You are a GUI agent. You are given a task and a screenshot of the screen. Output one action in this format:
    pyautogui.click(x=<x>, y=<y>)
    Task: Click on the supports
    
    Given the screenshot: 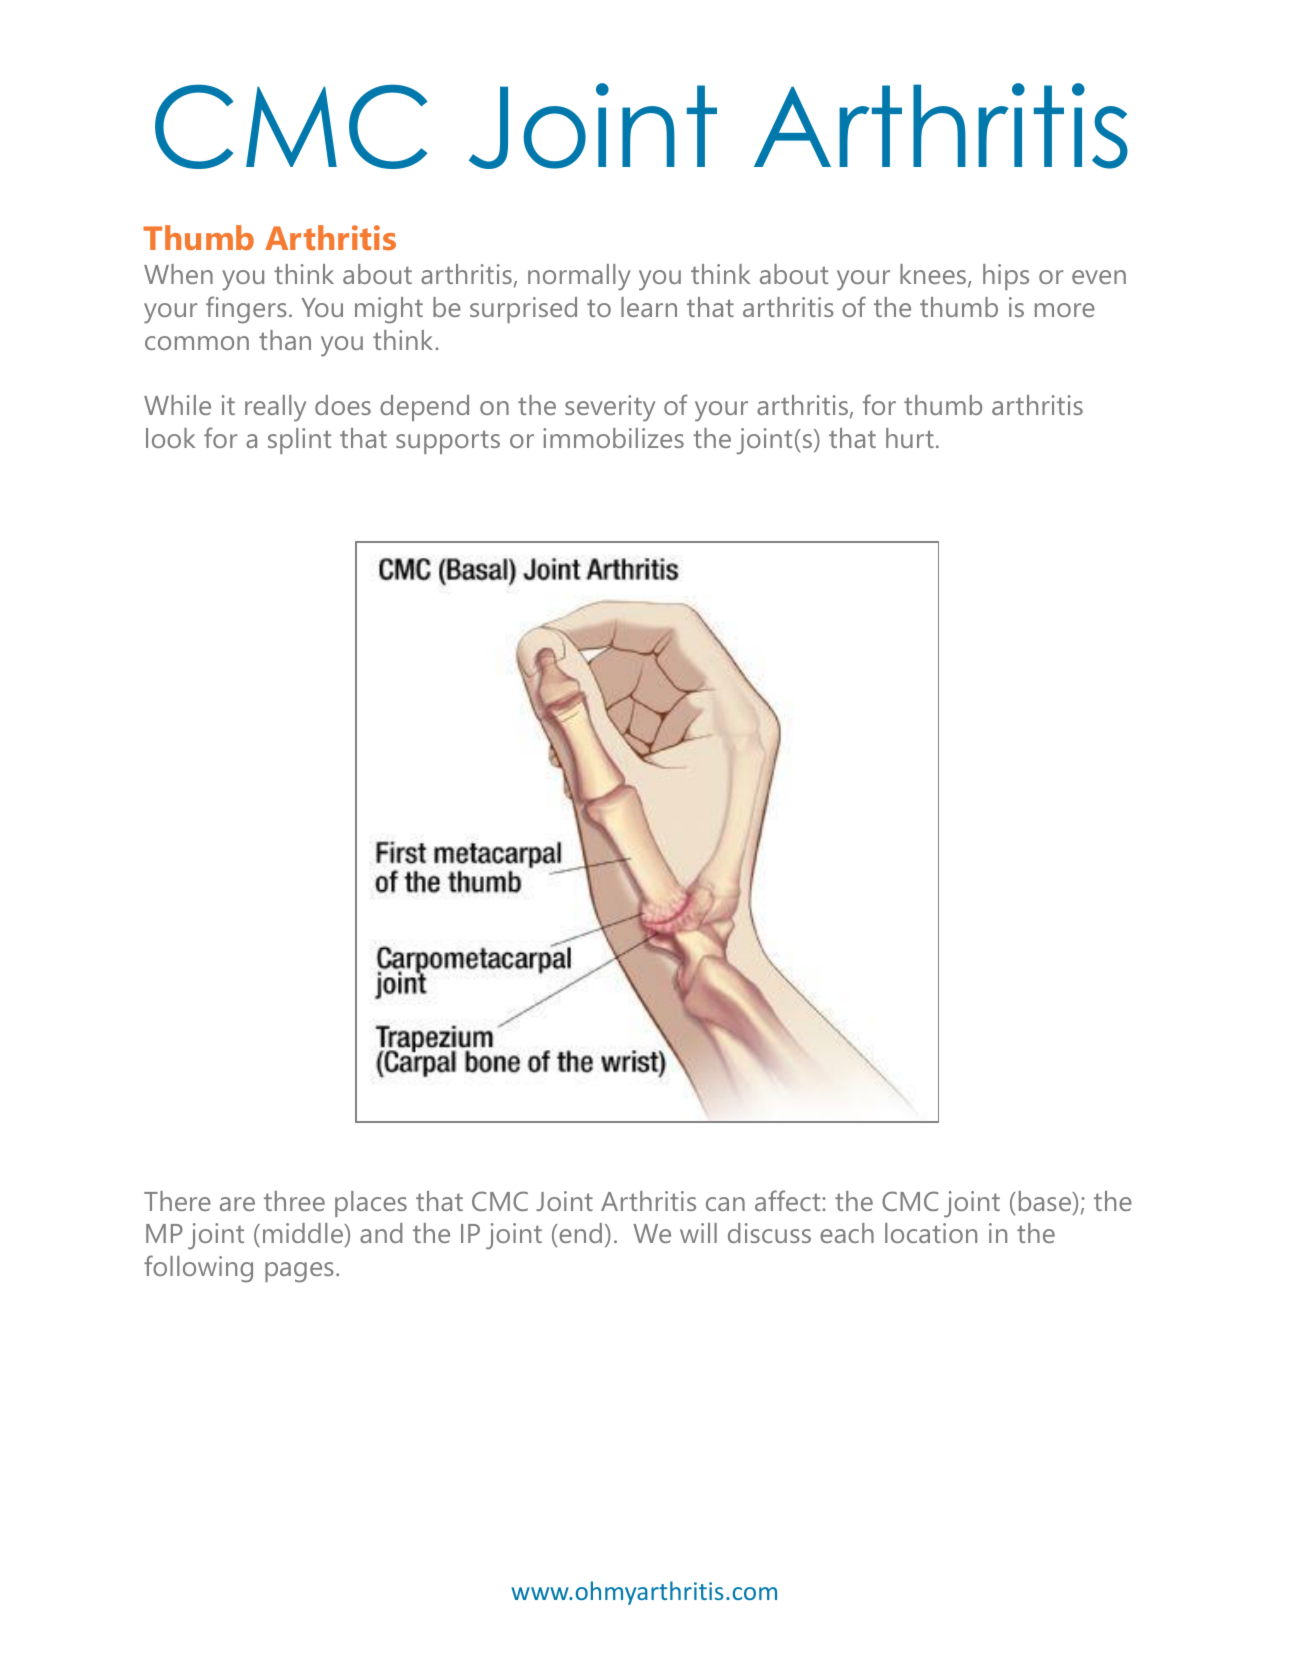 What is the action you would take?
    pyautogui.click(x=448, y=442)
